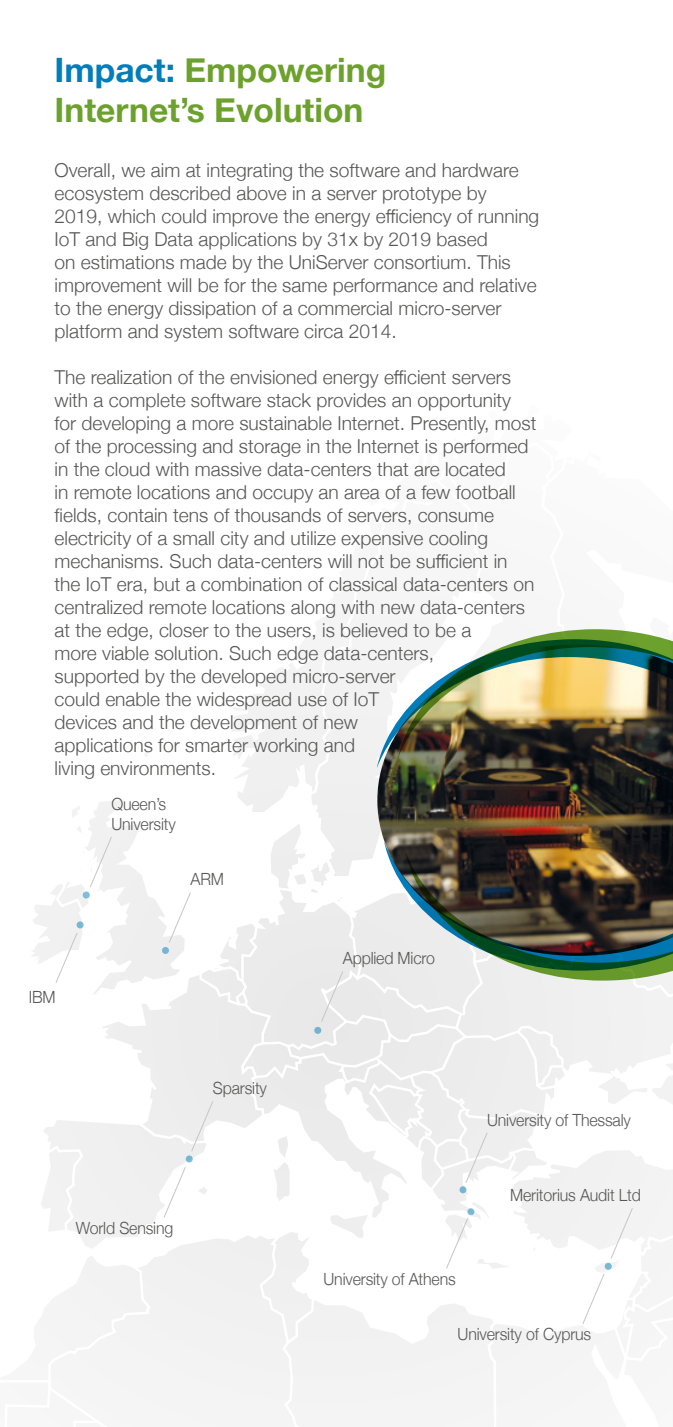  I want to click on Applied, so click(368, 959).
